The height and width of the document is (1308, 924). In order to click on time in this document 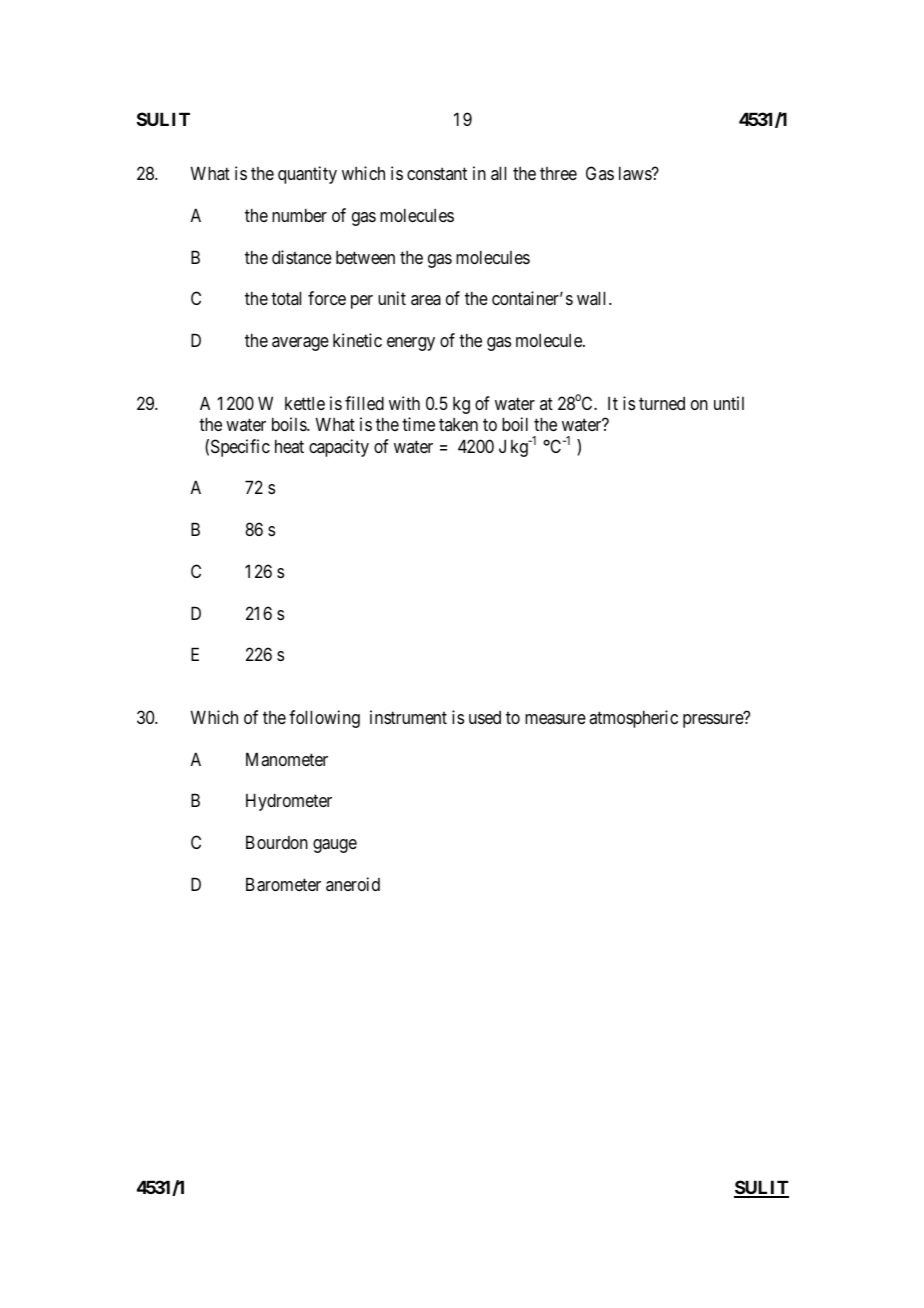, I will do `click(418, 424)`.
